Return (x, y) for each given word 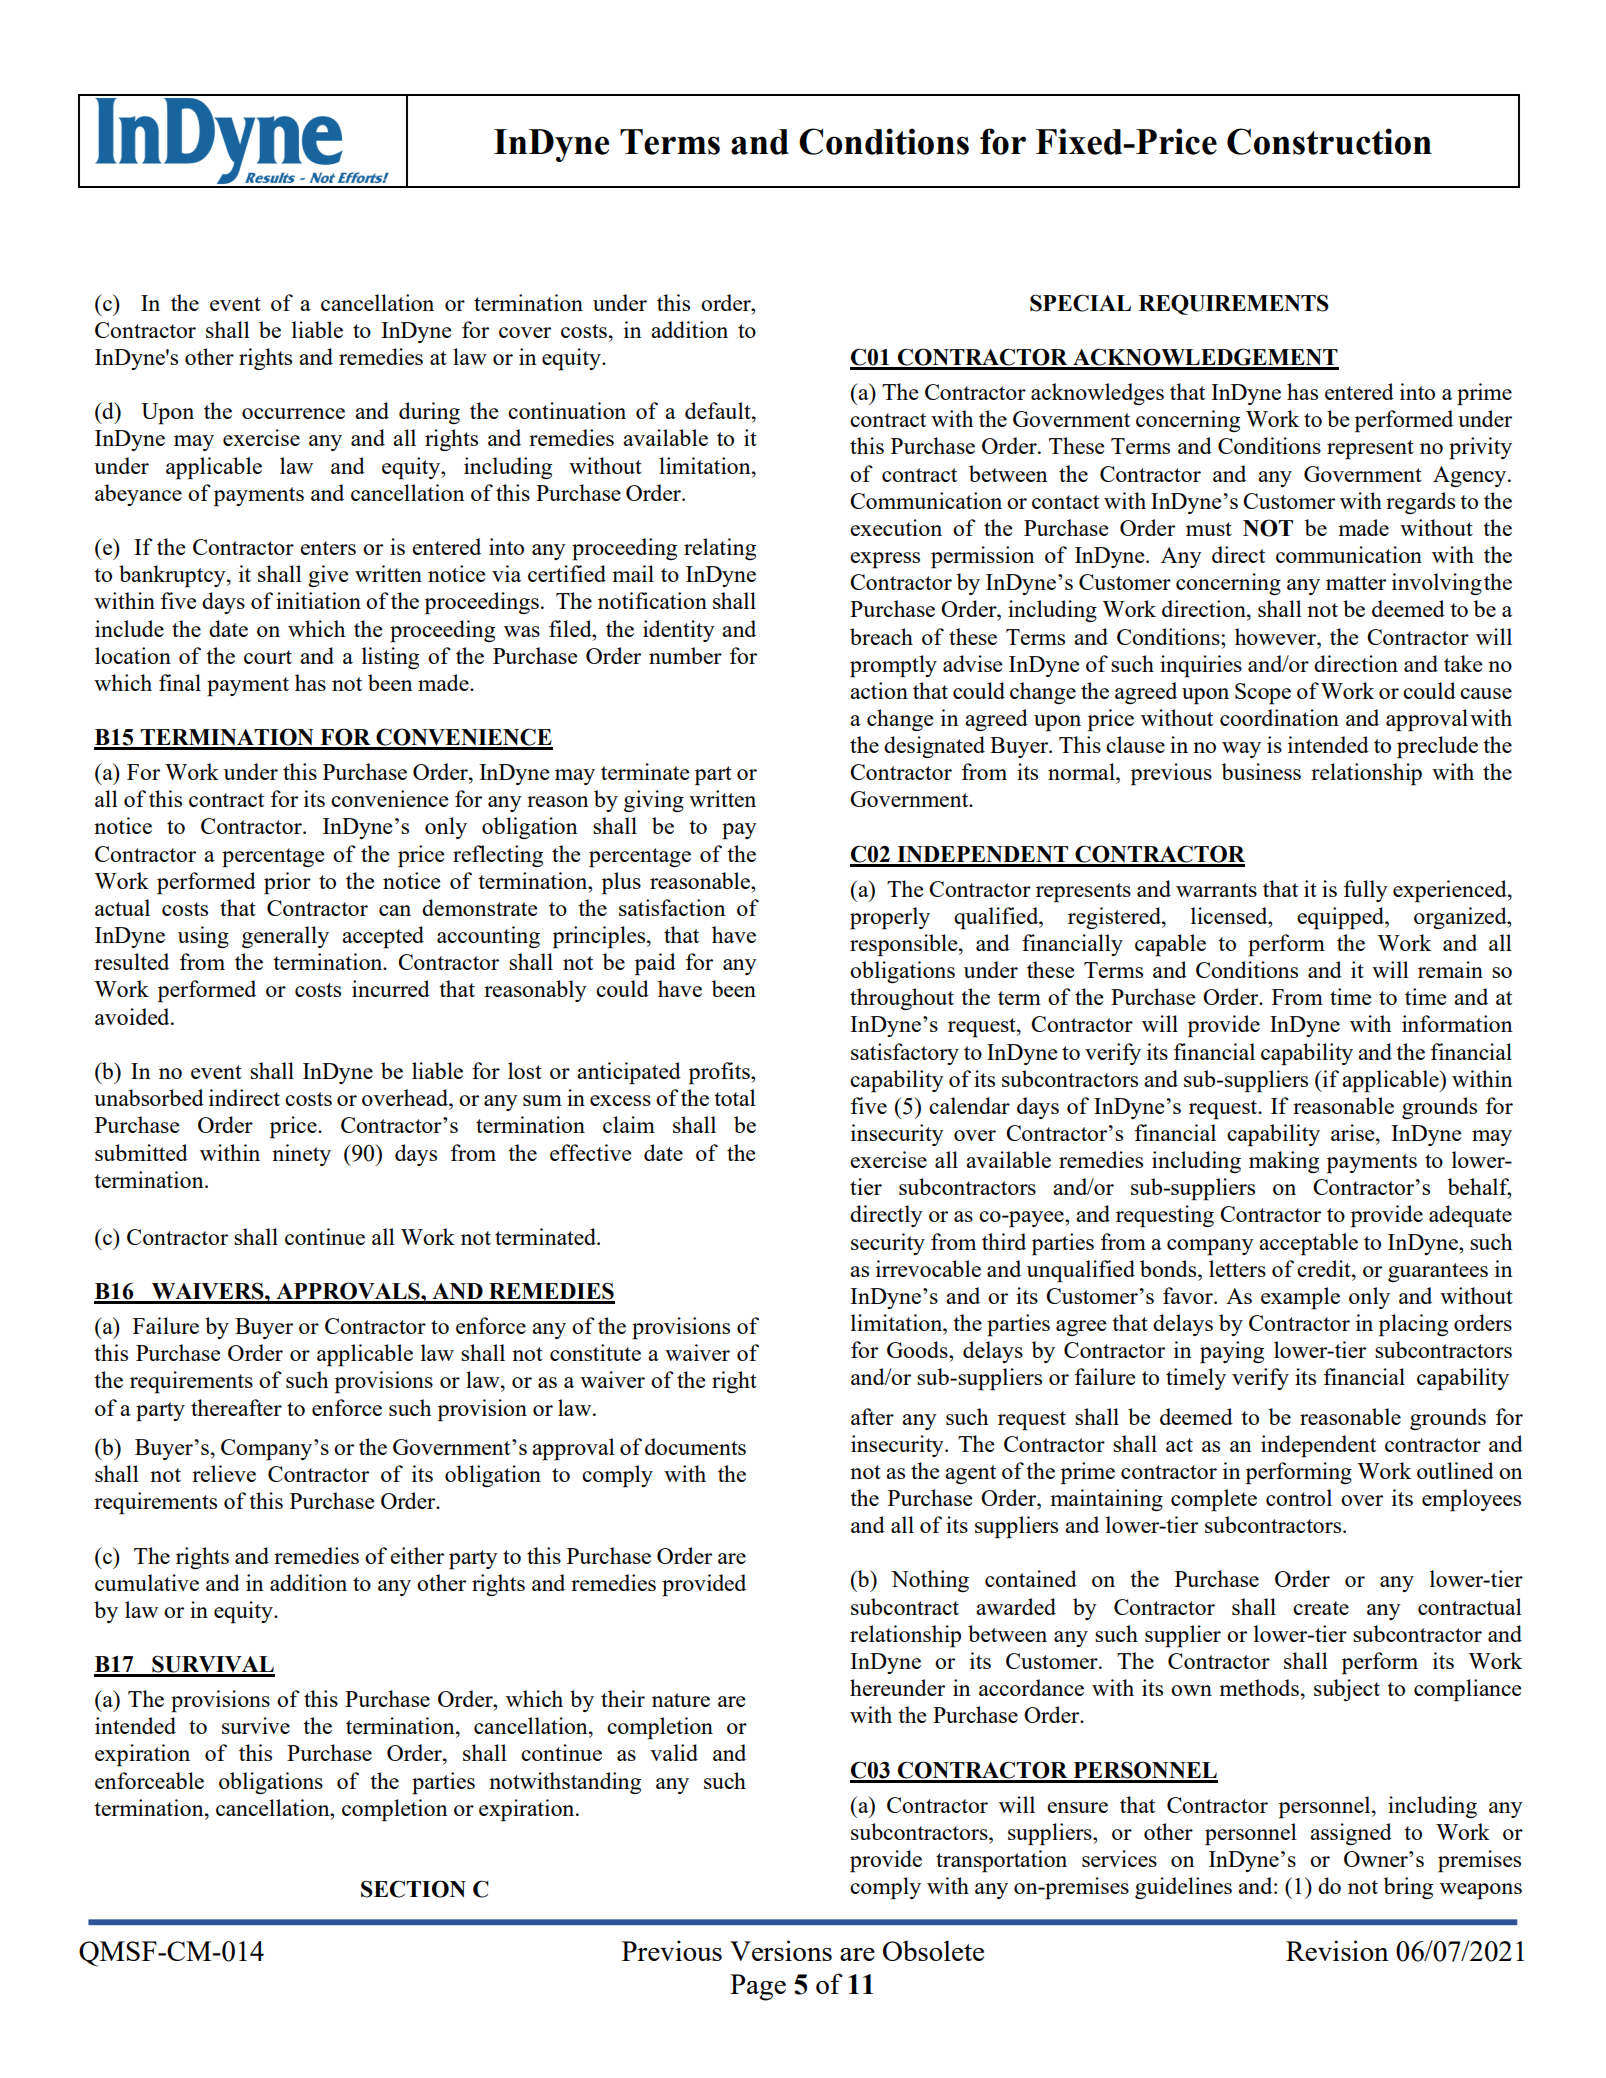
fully (1366, 891)
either (417, 1555)
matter (1356, 583)
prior (287, 883)
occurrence (293, 413)
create (1321, 1608)
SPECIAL (1080, 303)
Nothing (930, 1581)
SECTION (413, 1889)
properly (890, 918)
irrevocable (928, 1268)
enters (328, 548)
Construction (1329, 141)
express (885, 560)
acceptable (1308, 1244)
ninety (301, 1155)
